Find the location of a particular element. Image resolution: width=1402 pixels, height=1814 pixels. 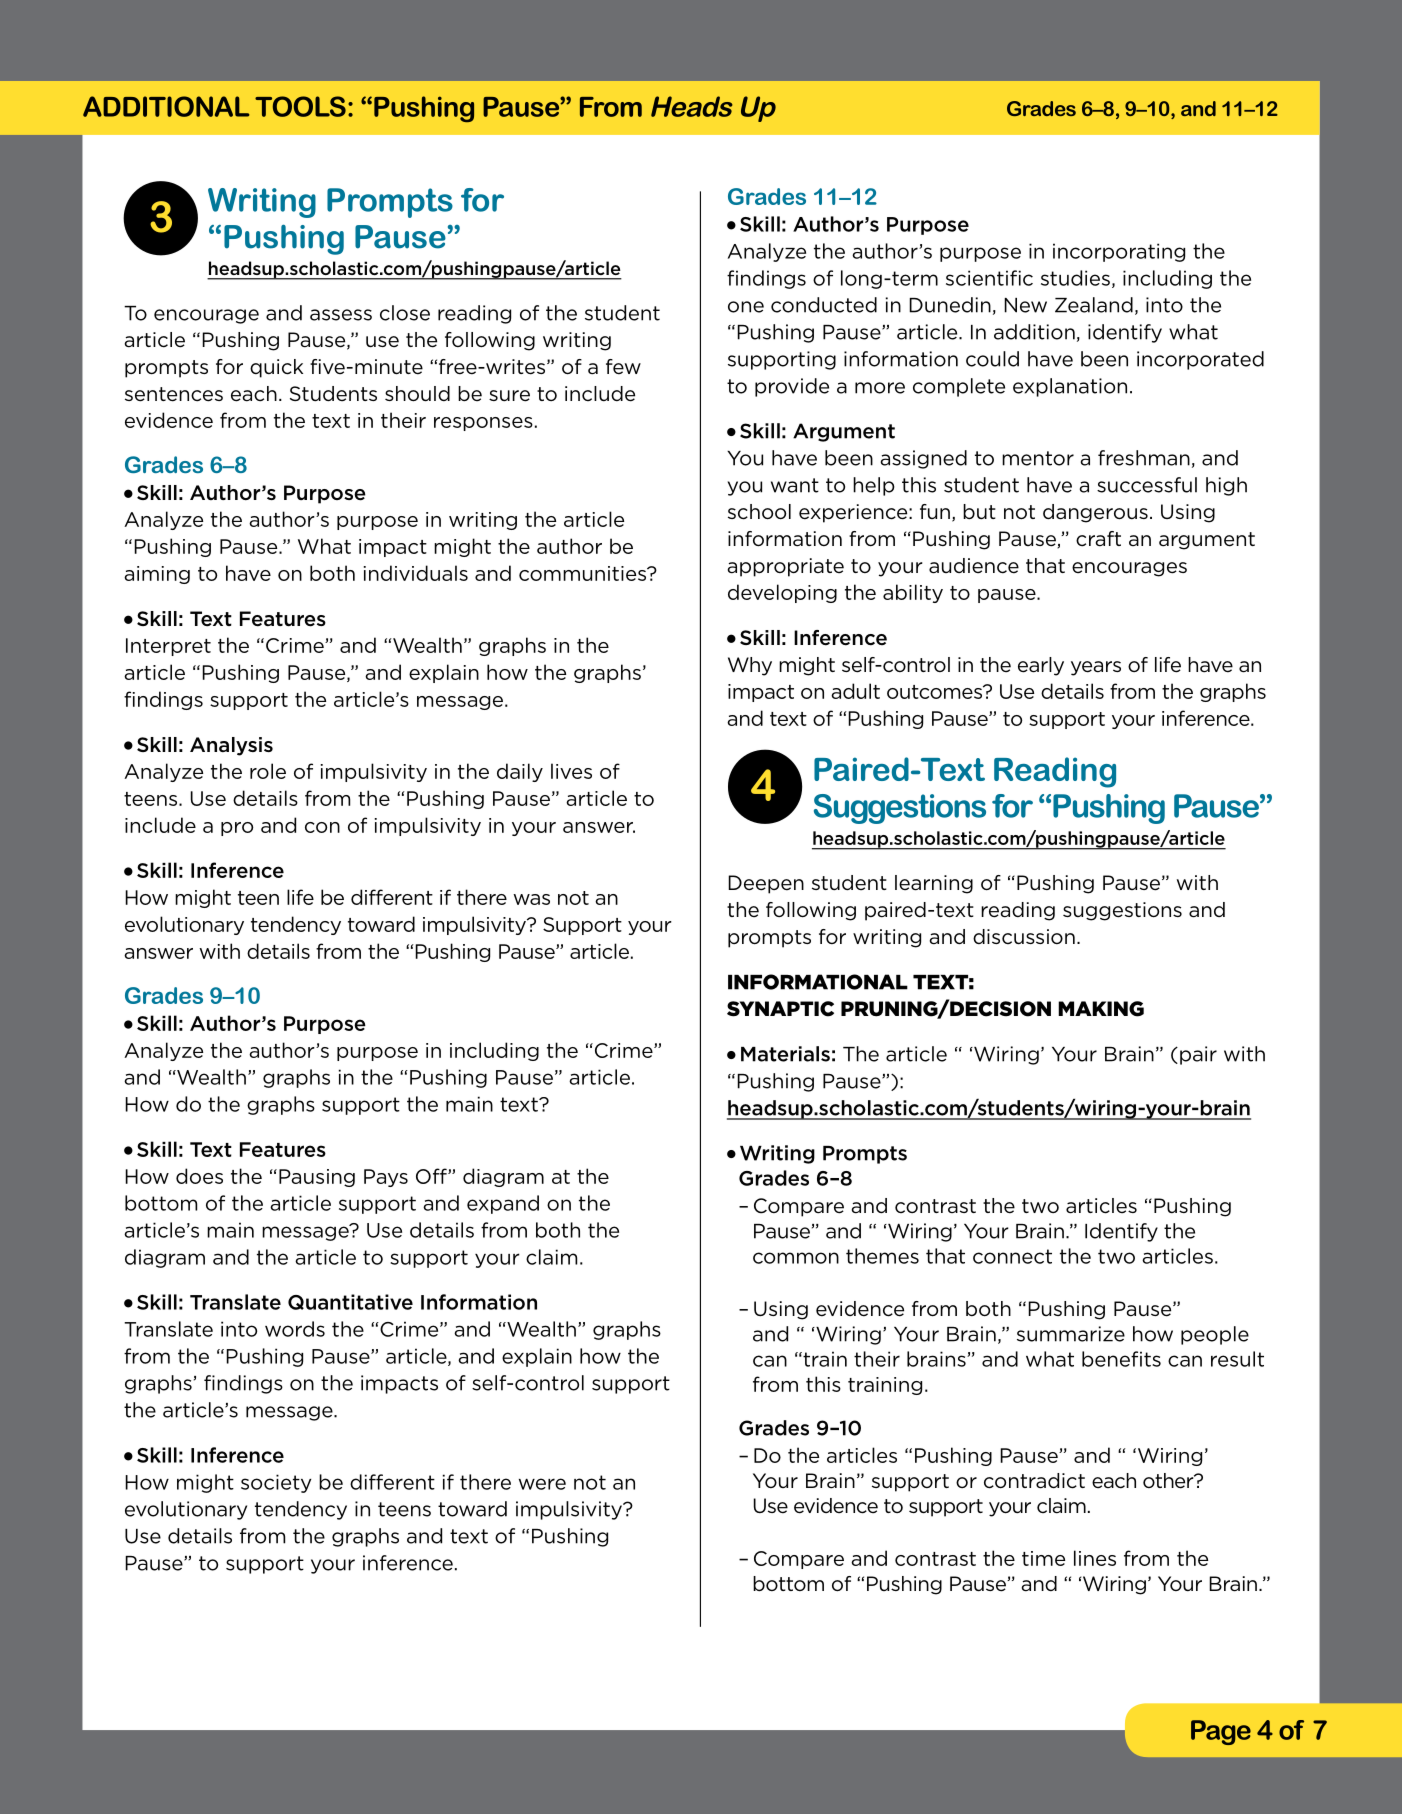

Interpret is located at coordinates (168, 647).
